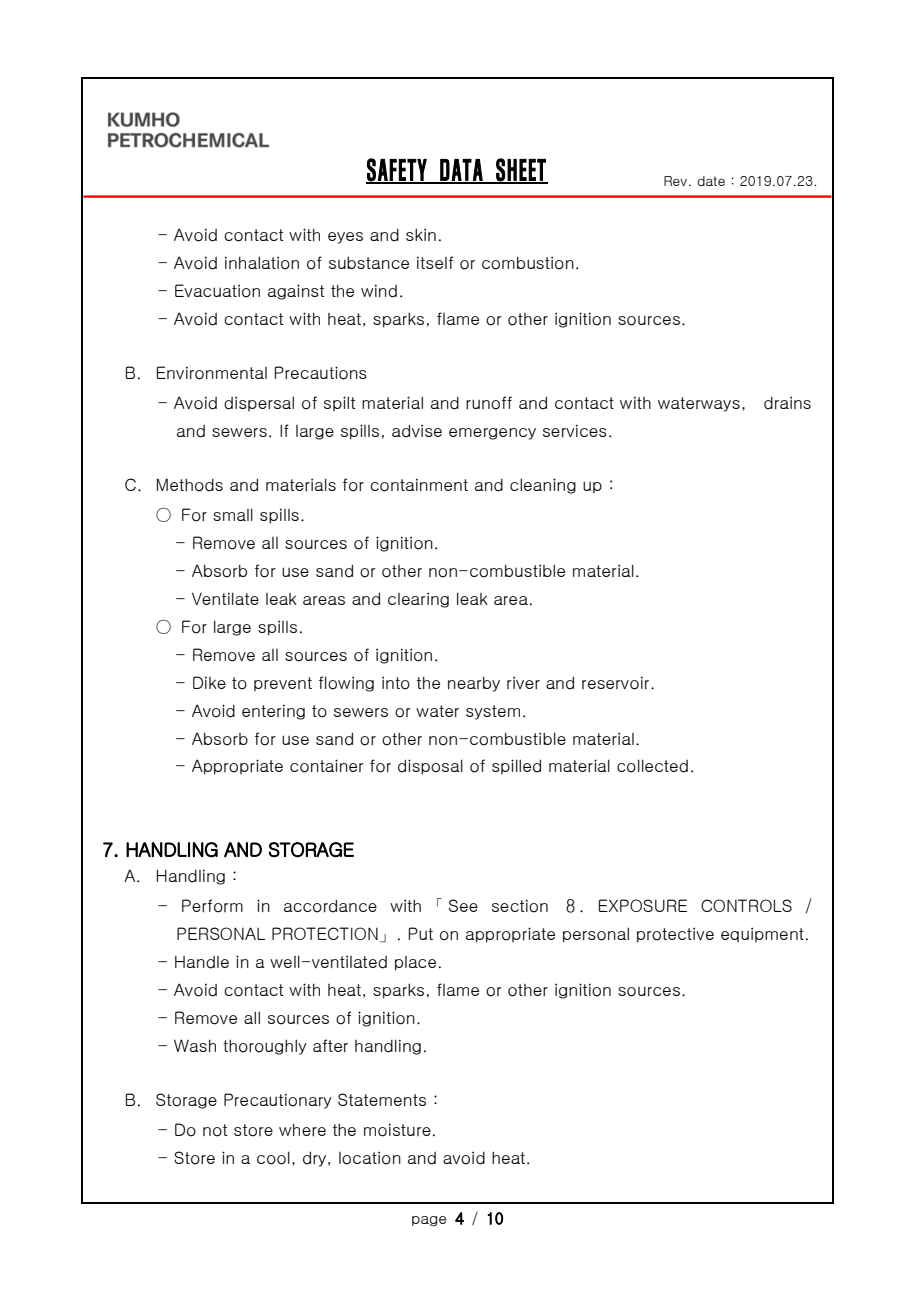 This page has height=1308, width=924. What do you see at coordinates (429, 1221) in the page?
I see `page` at bounding box center [429, 1221].
